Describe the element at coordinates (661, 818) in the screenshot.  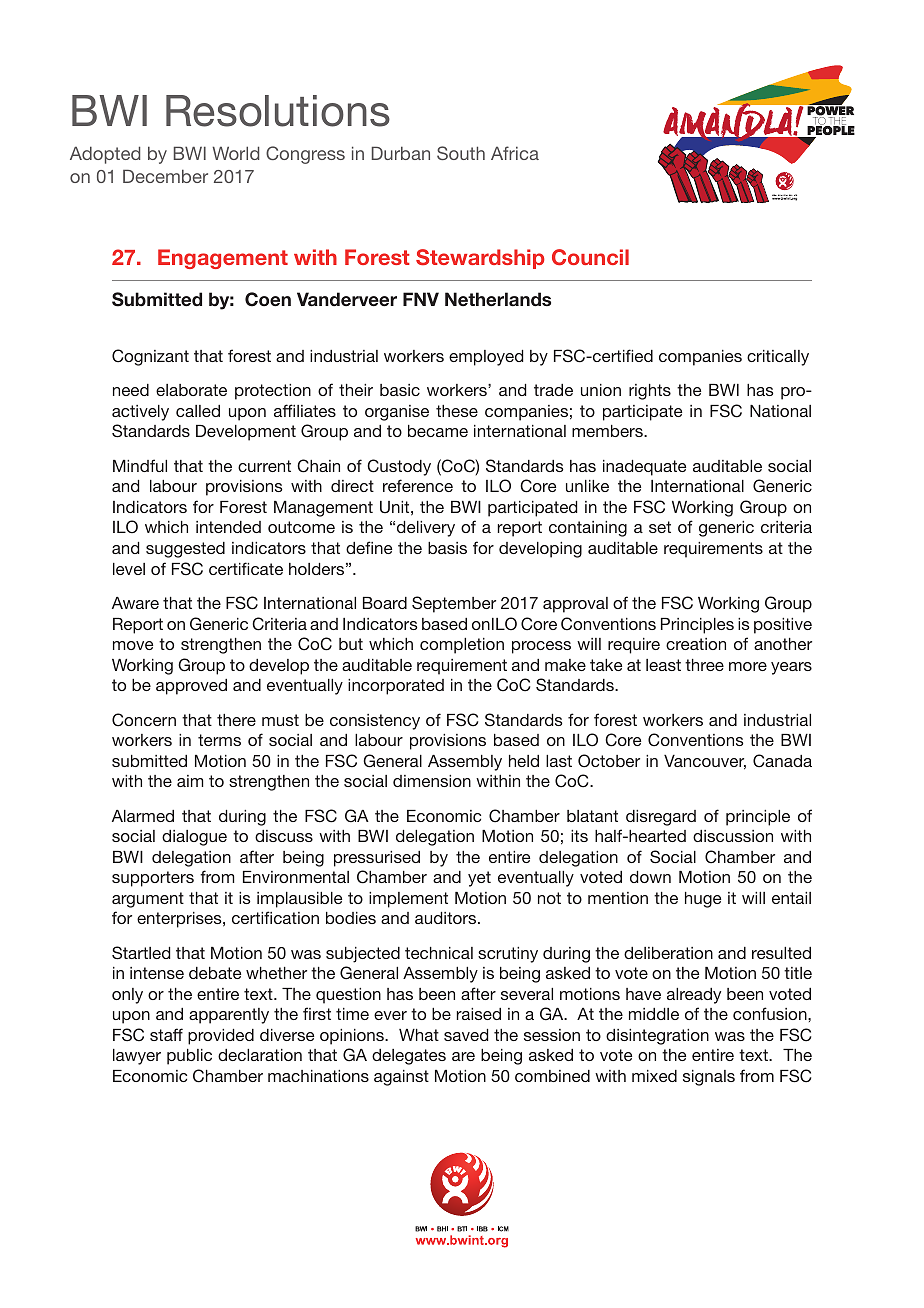
I see `disregard` at that location.
